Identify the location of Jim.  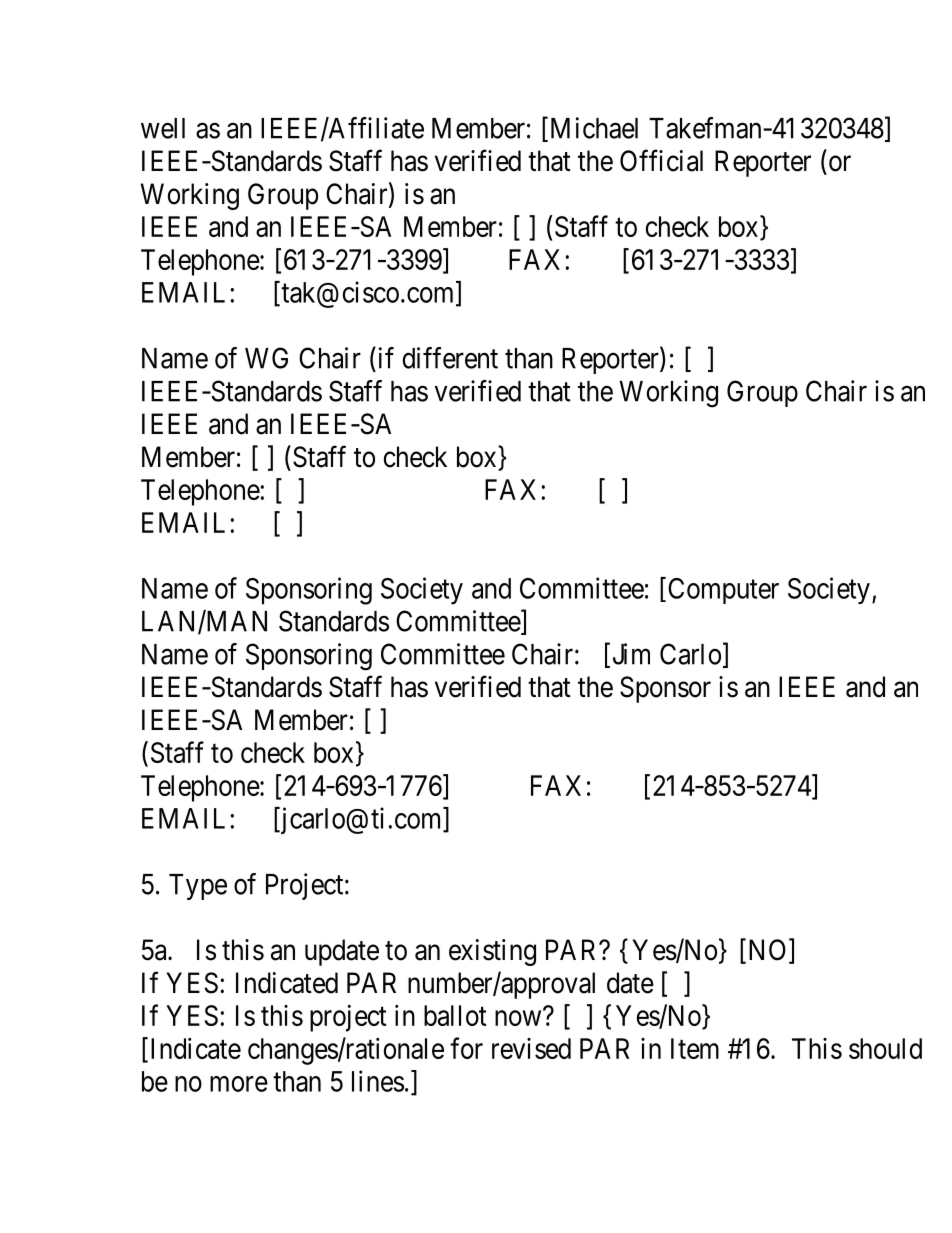
(629, 655).
